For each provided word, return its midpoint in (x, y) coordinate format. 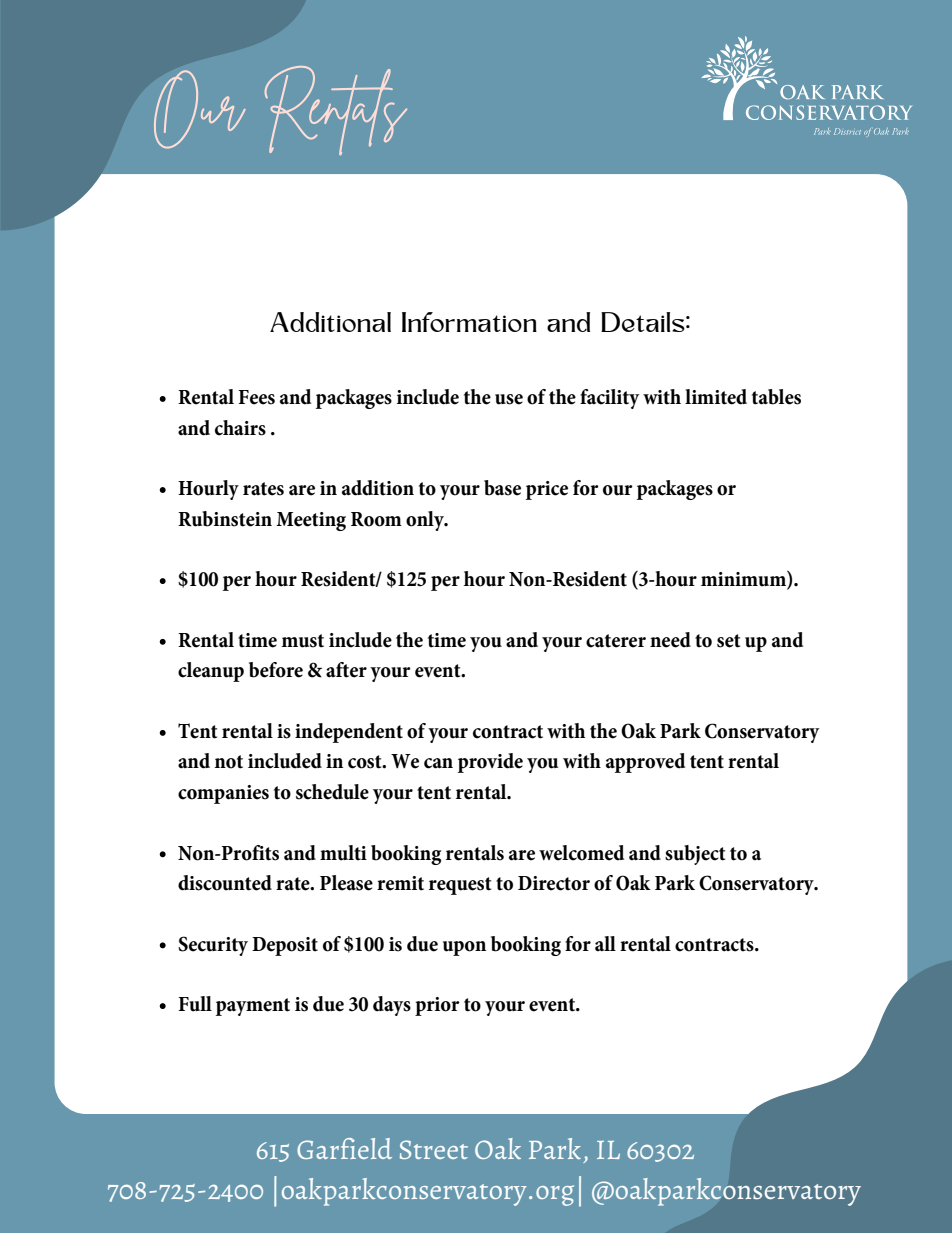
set (728, 641)
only (426, 521)
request (460, 886)
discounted (225, 883)
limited (716, 397)
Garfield (344, 1148)
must (303, 641)
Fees (256, 397)
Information (469, 322)
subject (695, 855)
